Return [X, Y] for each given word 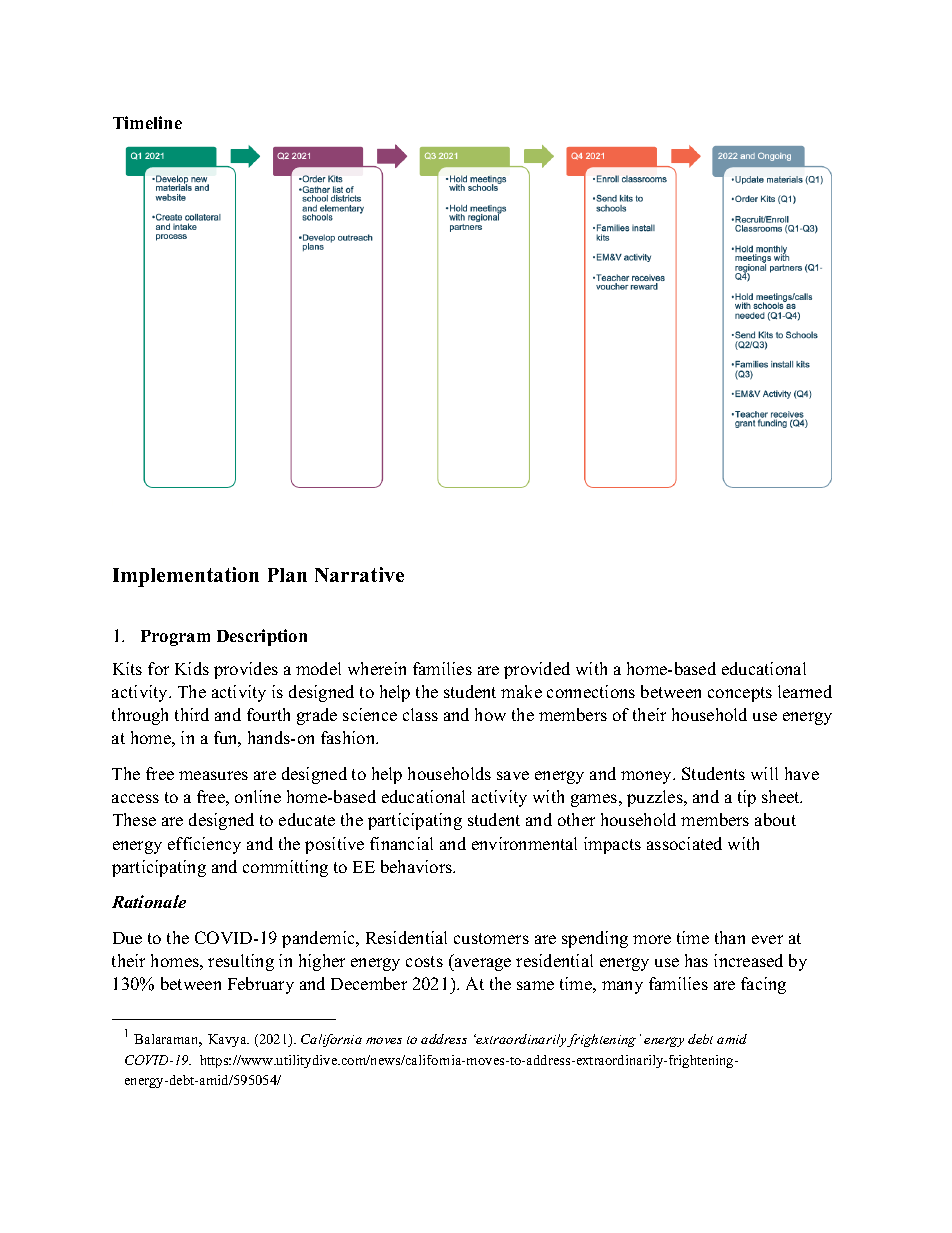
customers [491, 938]
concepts [740, 694]
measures [213, 775]
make [521, 691]
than [730, 937]
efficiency [204, 845]
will [764, 773]
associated [684, 843]
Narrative [359, 574]
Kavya [228, 1040]
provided [537, 670]
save [513, 775]
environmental [524, 843]
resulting [241, 962]
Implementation [186, 577]
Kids [192, 668]
